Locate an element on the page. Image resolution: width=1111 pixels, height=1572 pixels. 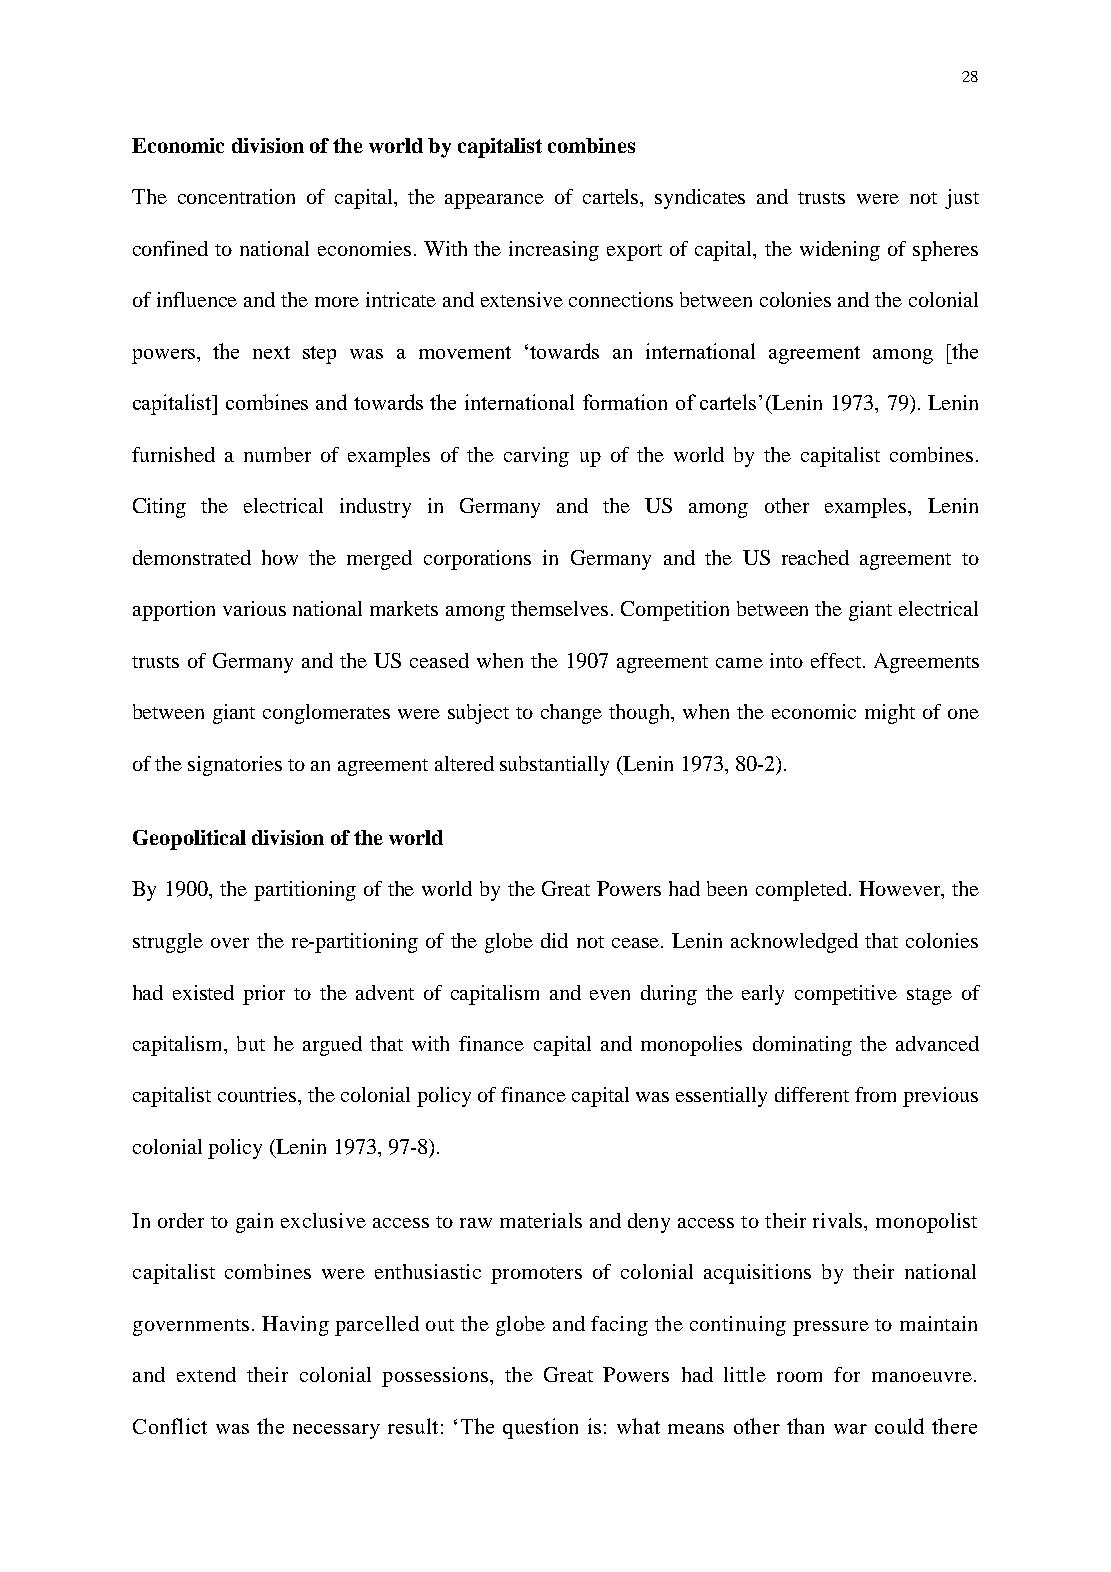
could is located at coordinates (899, 1426).
